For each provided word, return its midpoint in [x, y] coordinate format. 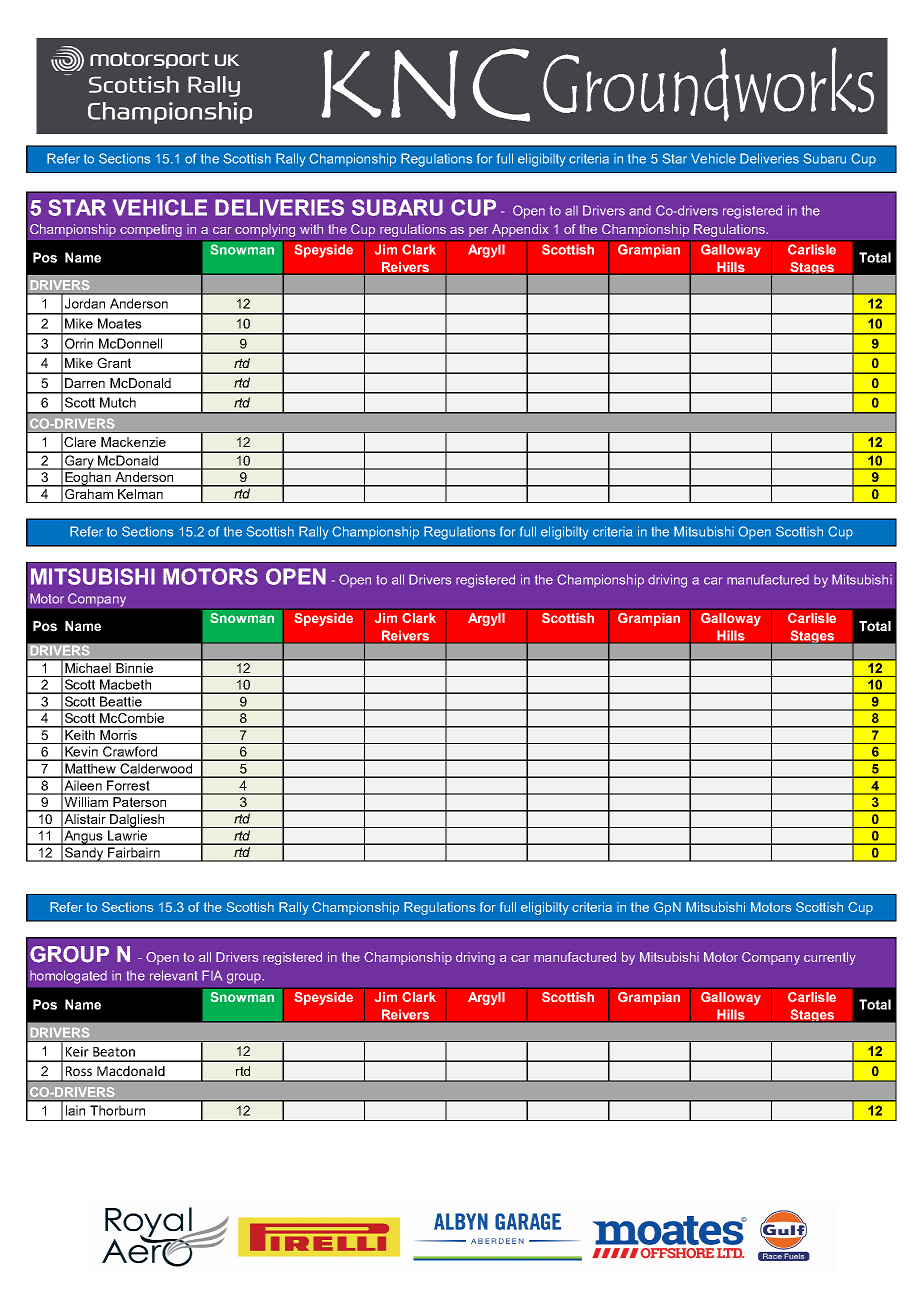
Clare [80, 442]
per [478, 232]
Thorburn [117, 1110]
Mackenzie [133, 442]
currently [830, 958]
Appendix [520, 230]
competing [151, 230]
